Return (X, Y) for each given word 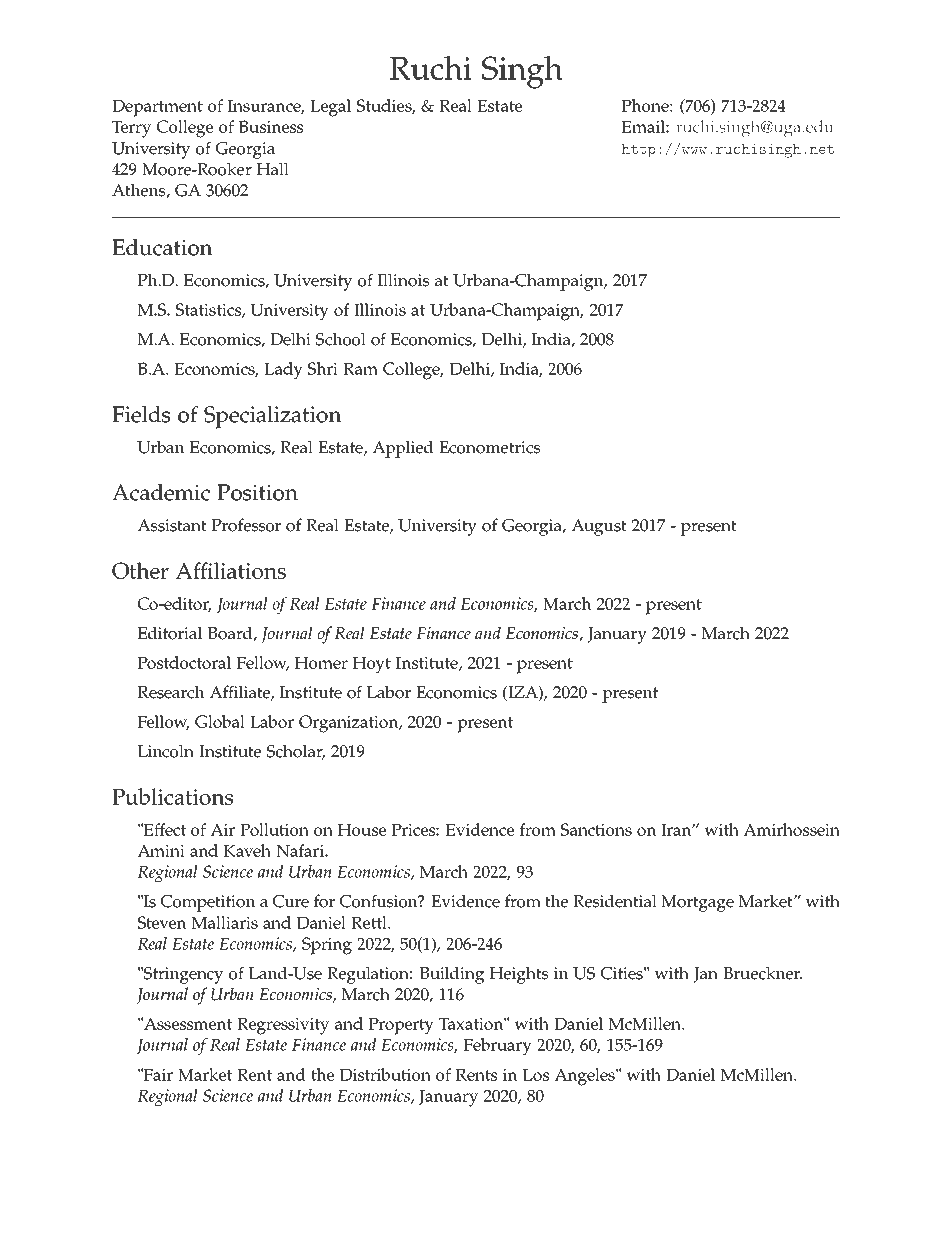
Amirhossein (791, 829)
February (498, 1047)
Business (271, 126)
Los (536, 1075)
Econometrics (489, 447)
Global (220, 721)
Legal (330, 108)
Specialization (273, 417)
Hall (273, 169)
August (599, 527)
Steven (162, 922)
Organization (350, 724)
